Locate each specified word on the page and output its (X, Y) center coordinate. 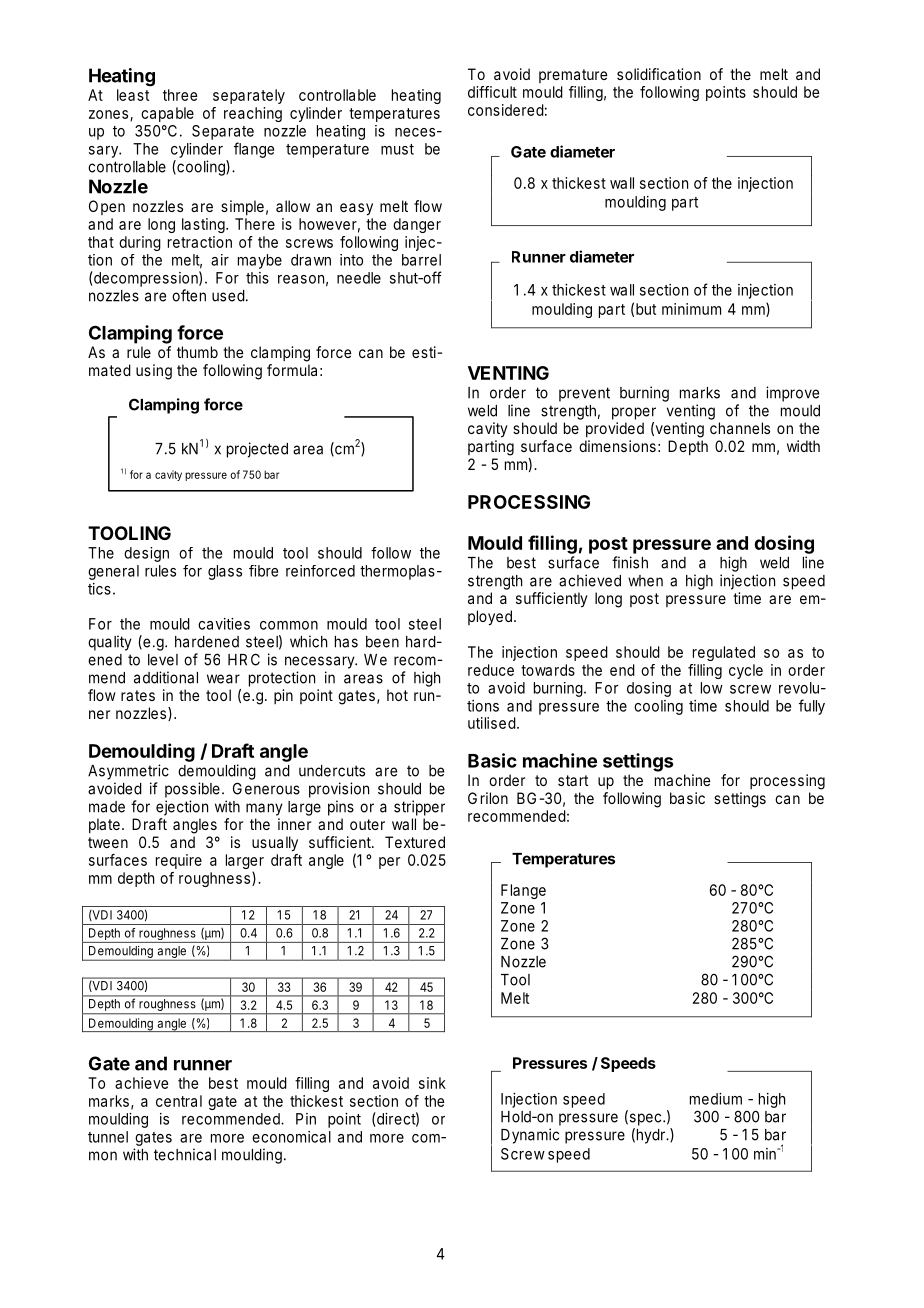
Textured (415, 842)
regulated (724, 653)
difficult (492, 92)
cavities (224, 624)
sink (432, 1083)
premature (573, 76)
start (573, 780)
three (180, 95)
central (179, 1101)
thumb (197, 352)
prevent (584, 394)
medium (716, 1099)
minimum (691, 309)
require (179, 861)
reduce (491, 670)
